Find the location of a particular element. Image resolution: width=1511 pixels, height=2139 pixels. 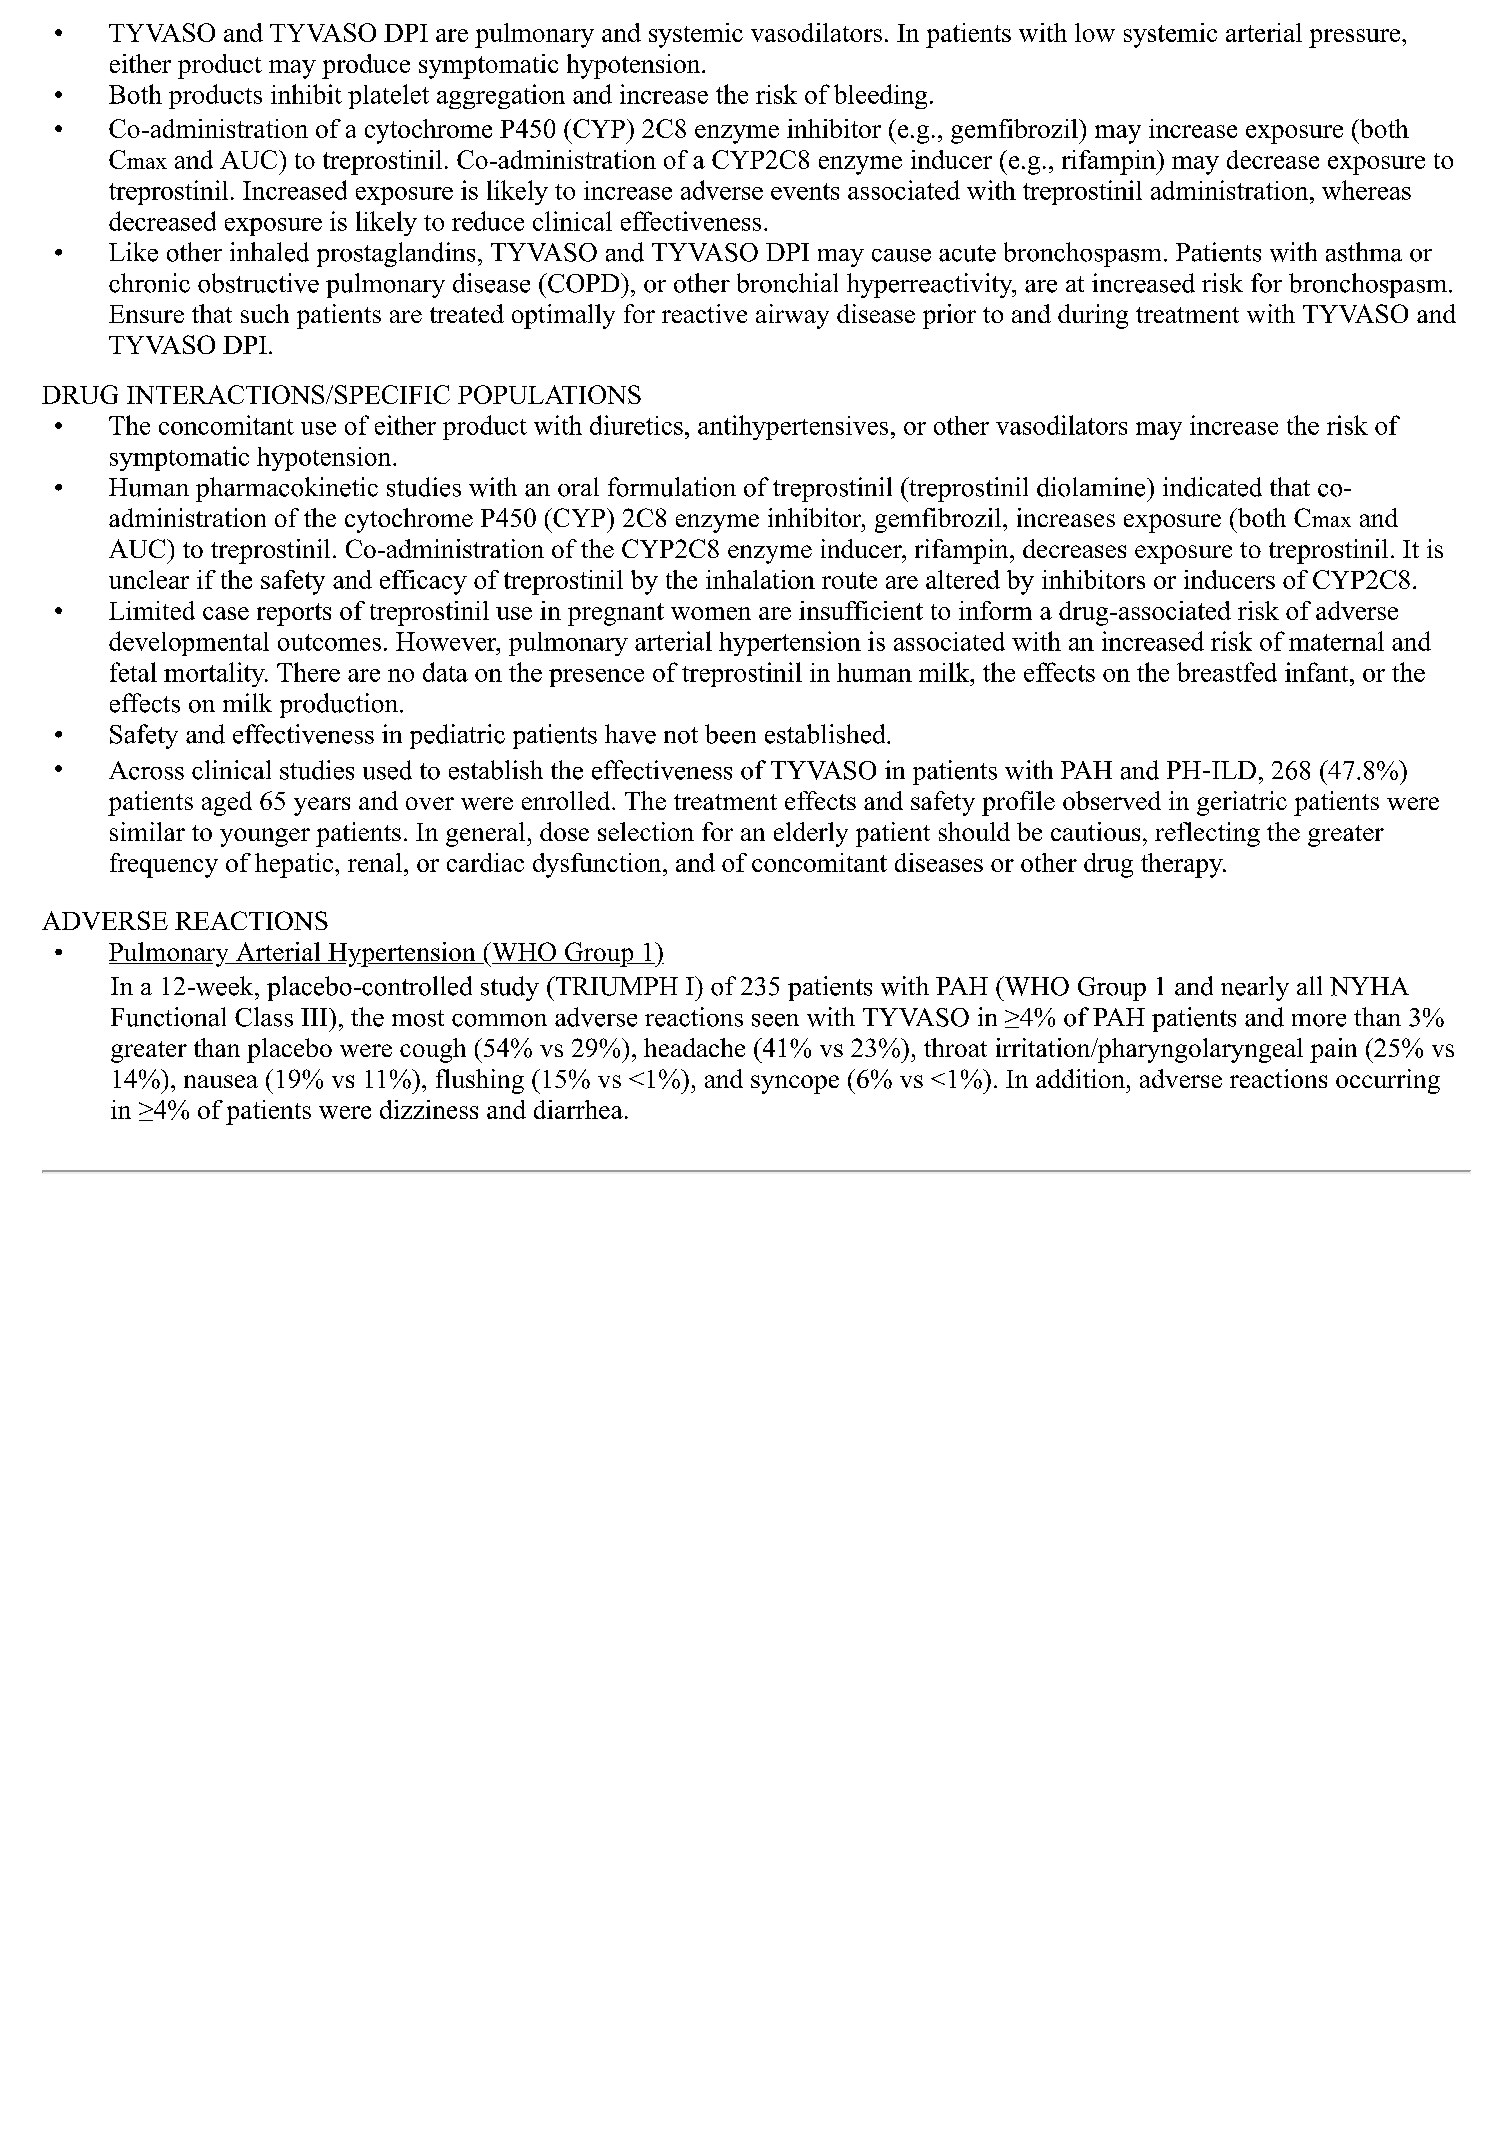

pharmacokinetic is located at coordinates (287, 489).
